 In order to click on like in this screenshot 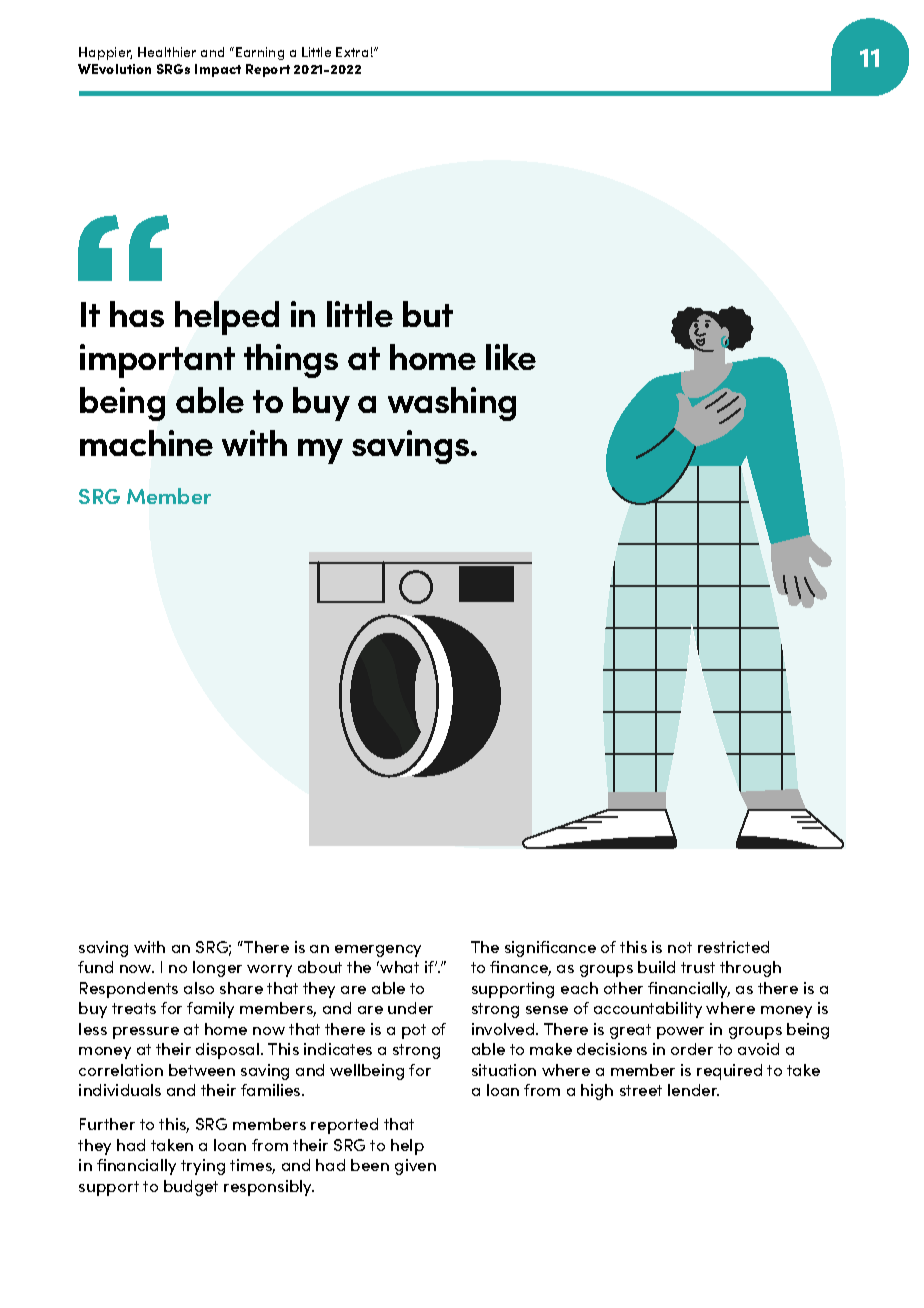, I will do `click(511, 357)`.
